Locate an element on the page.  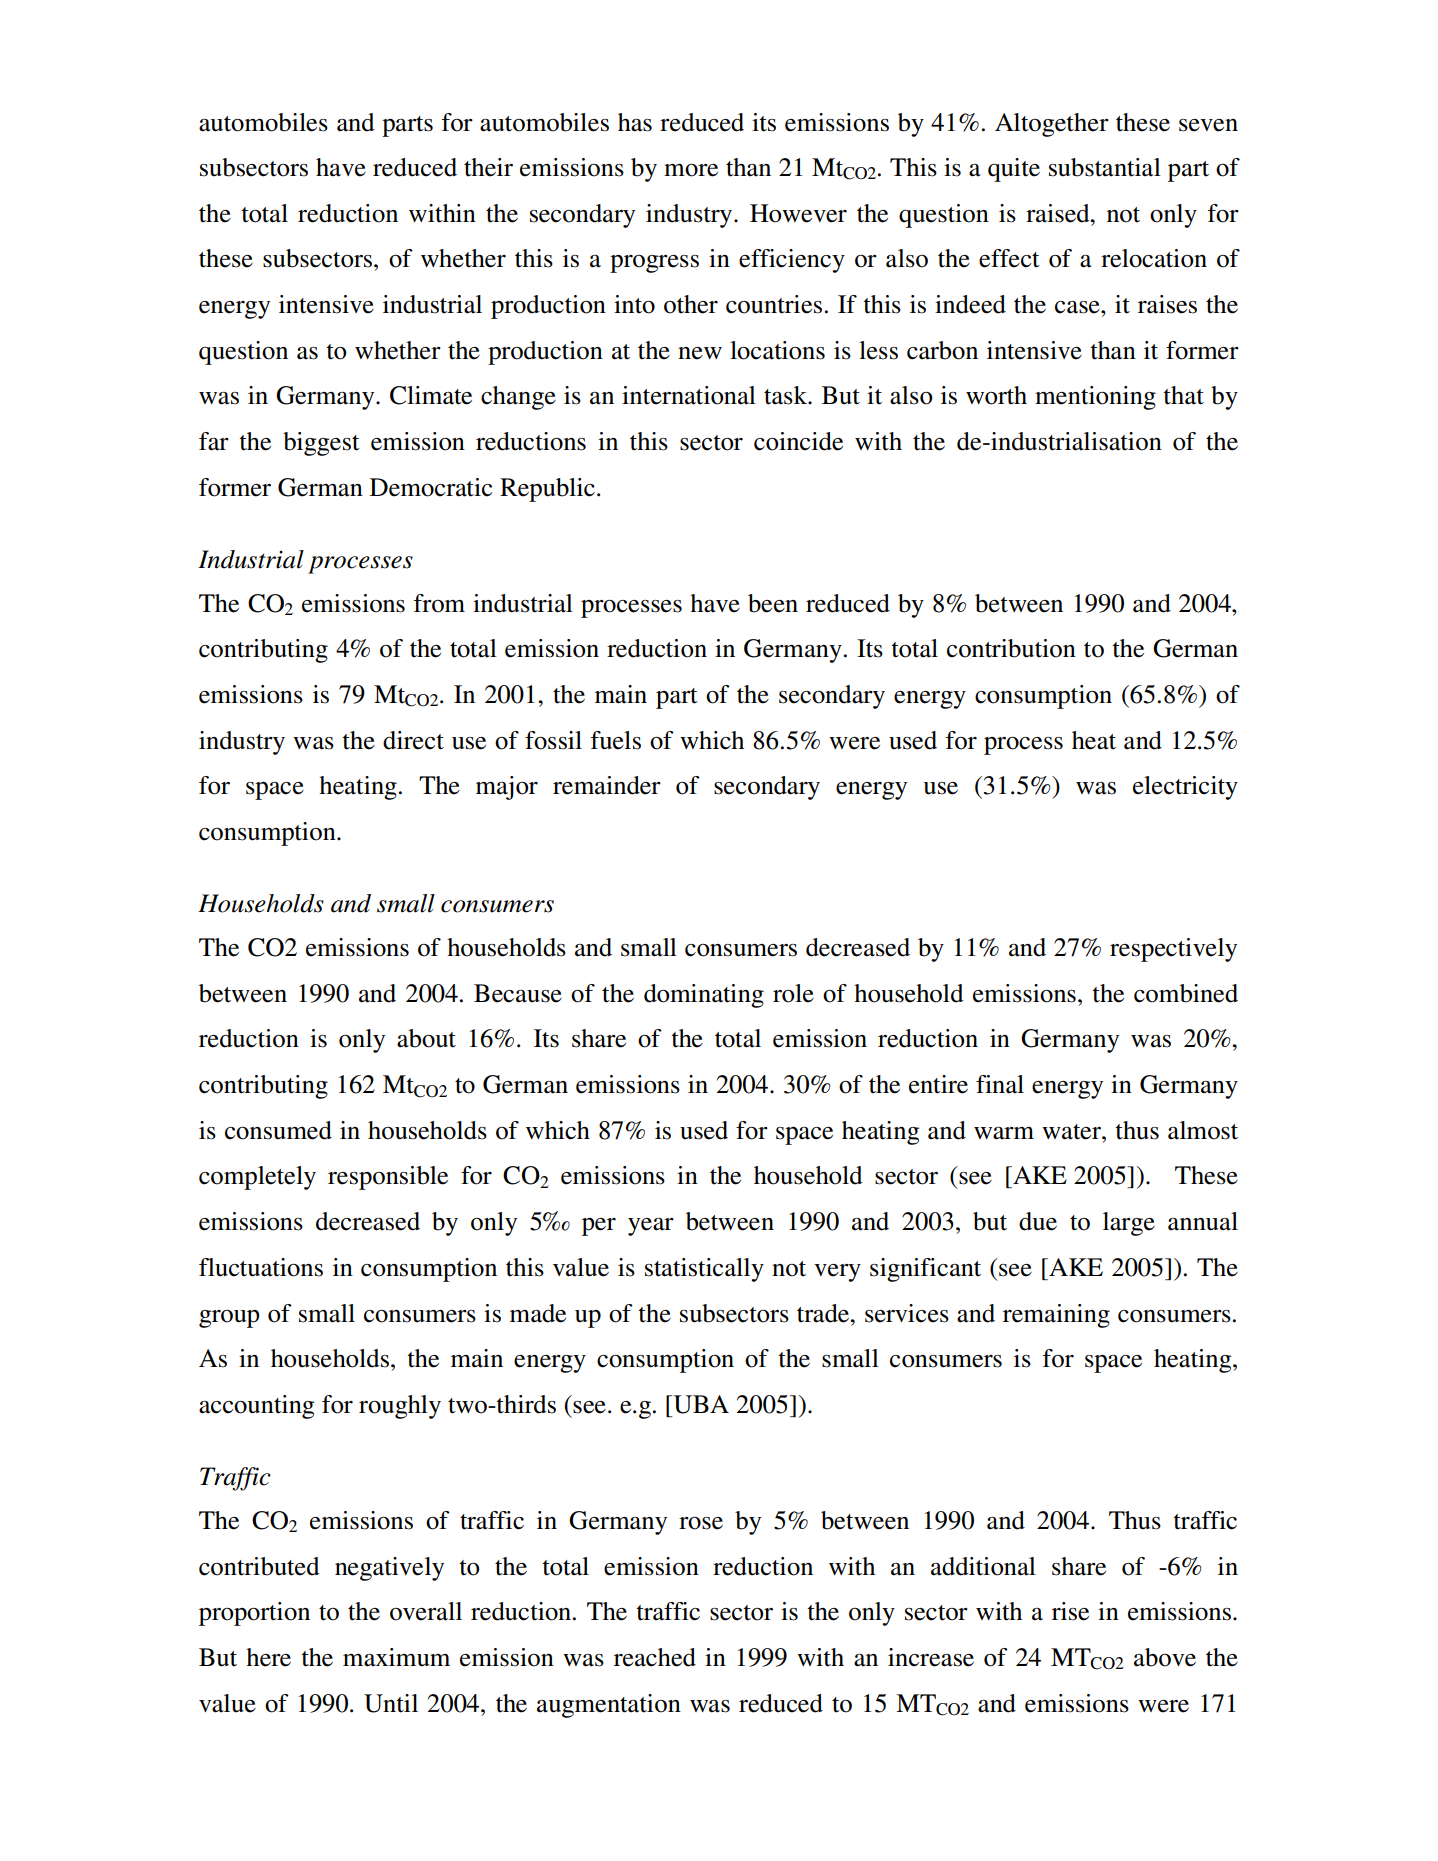
substantial is located at coordinates (1105, 167).
